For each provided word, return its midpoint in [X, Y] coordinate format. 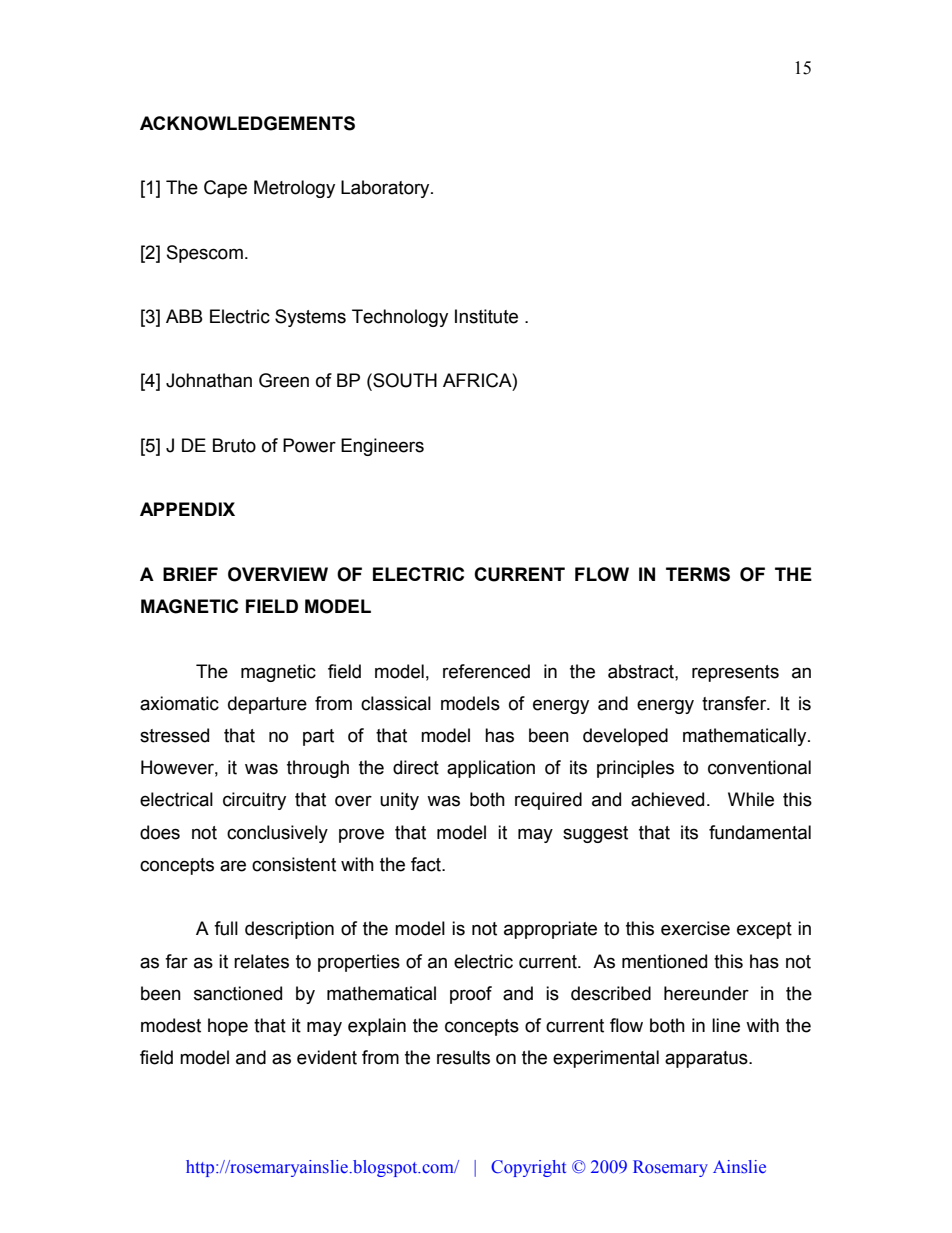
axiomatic [179, 703]
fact [427, 864]
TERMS [698, 574]
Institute [486, 316]
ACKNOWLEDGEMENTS [247, 123]
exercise [695, 928]
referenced [486, 671]
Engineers [382, 447]
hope [228, 1027]
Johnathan [209, 380]
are [233, 866]
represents [735, 673]
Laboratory [386, 189]
